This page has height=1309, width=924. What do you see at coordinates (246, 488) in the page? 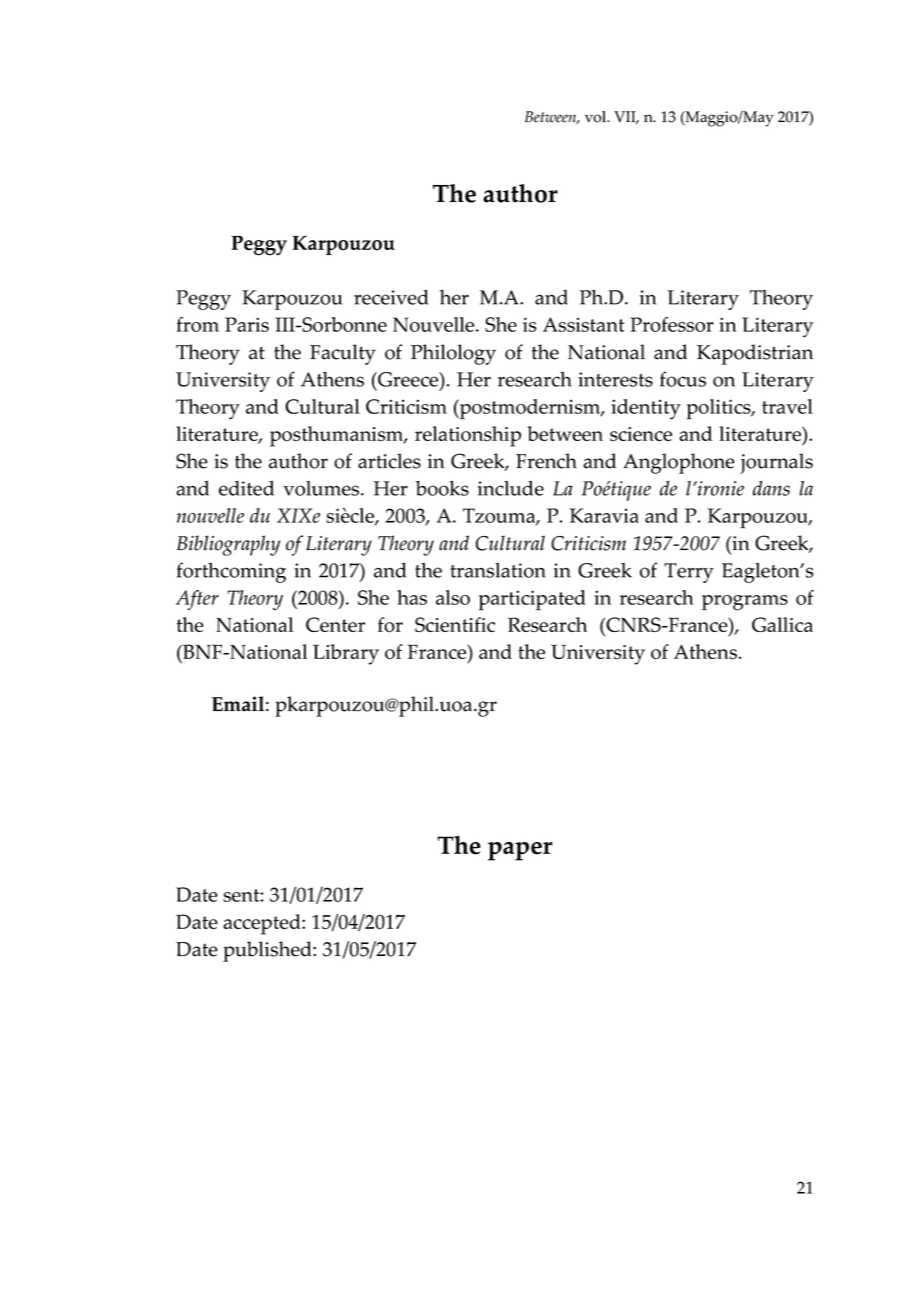
I see `edited` at bounding box center [246, 488].
